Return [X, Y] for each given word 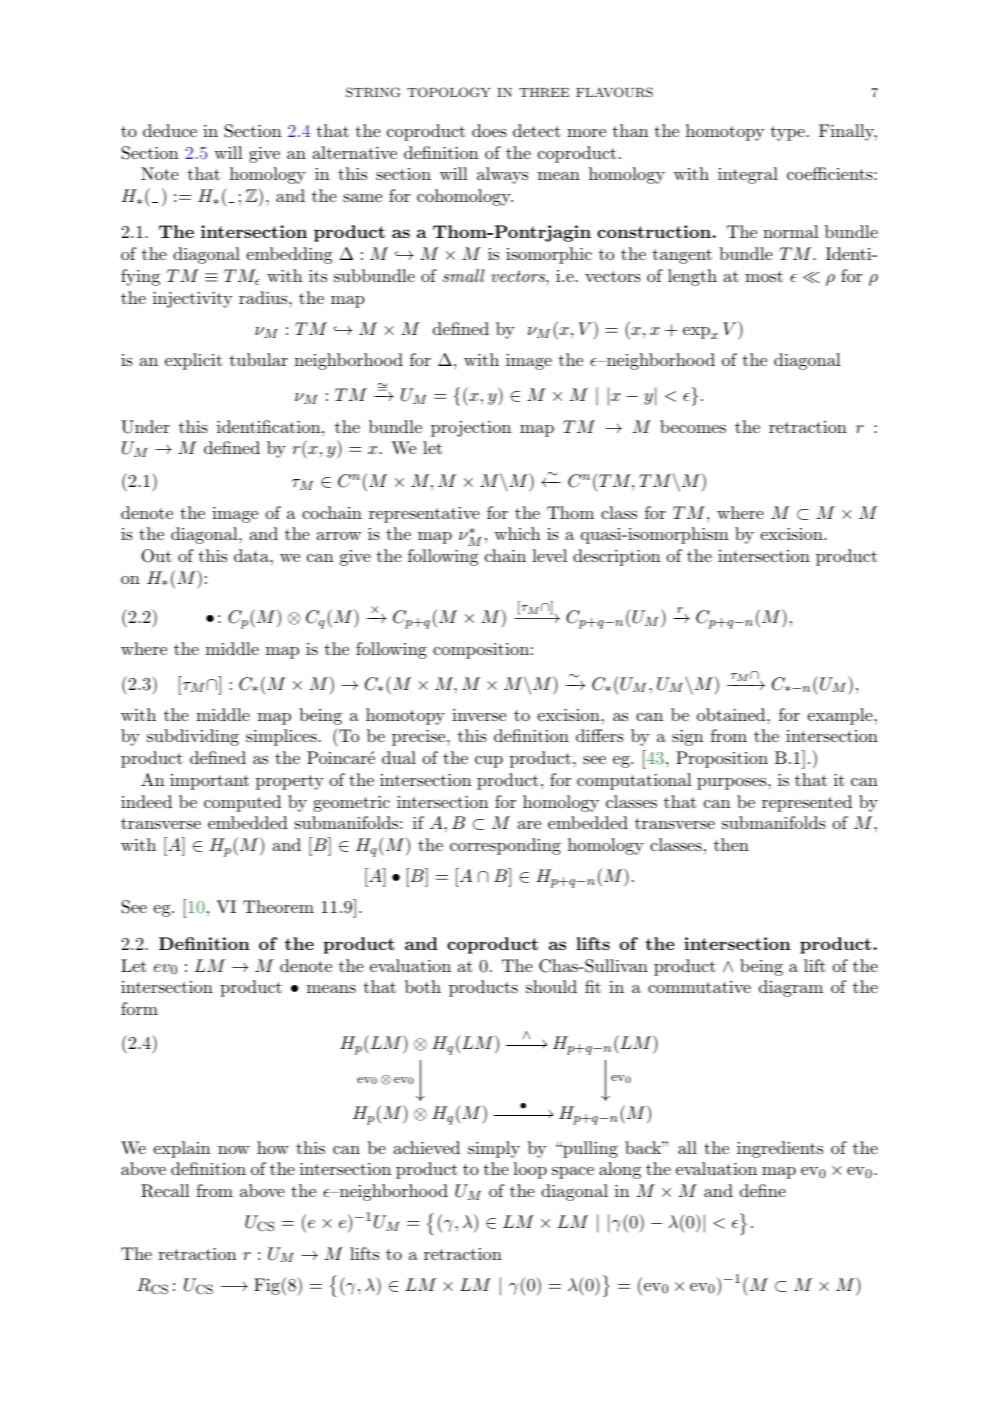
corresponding [505, 846]
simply [494, 1149]
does [489, 130]
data [252, 555]
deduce [170, 130]
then [731, 844]
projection [471, 429]
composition [481, 651]
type [788, 133]
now [234, 1150]
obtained [731, 714]
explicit [193, 361]
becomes [693, 426]
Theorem [278, 906]
